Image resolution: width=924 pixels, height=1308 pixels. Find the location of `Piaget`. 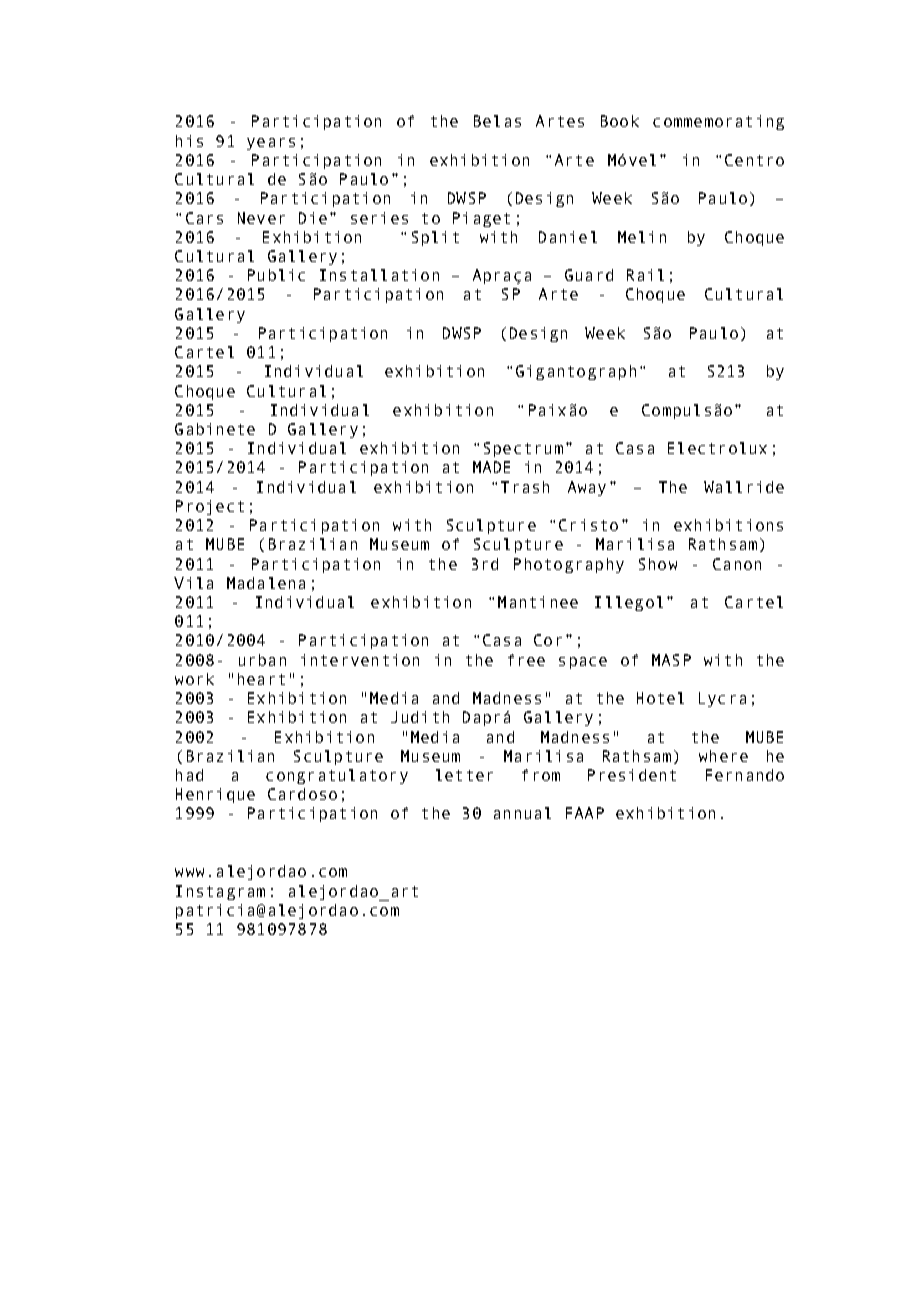

Piaget is located at coordinates (481, 219).
